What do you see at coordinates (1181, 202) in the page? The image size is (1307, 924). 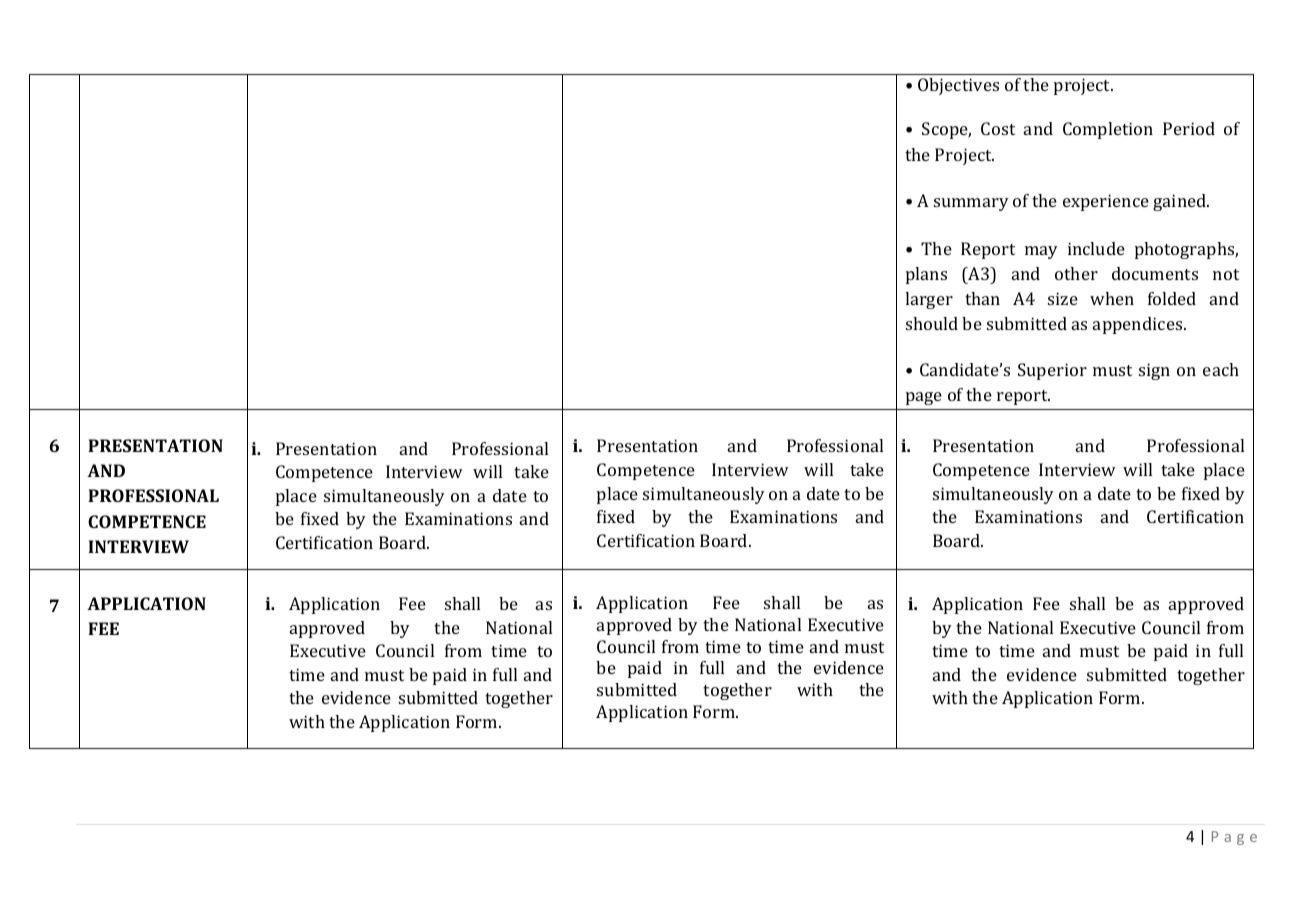 I see `gained` at bounding box center [1181, 202].
